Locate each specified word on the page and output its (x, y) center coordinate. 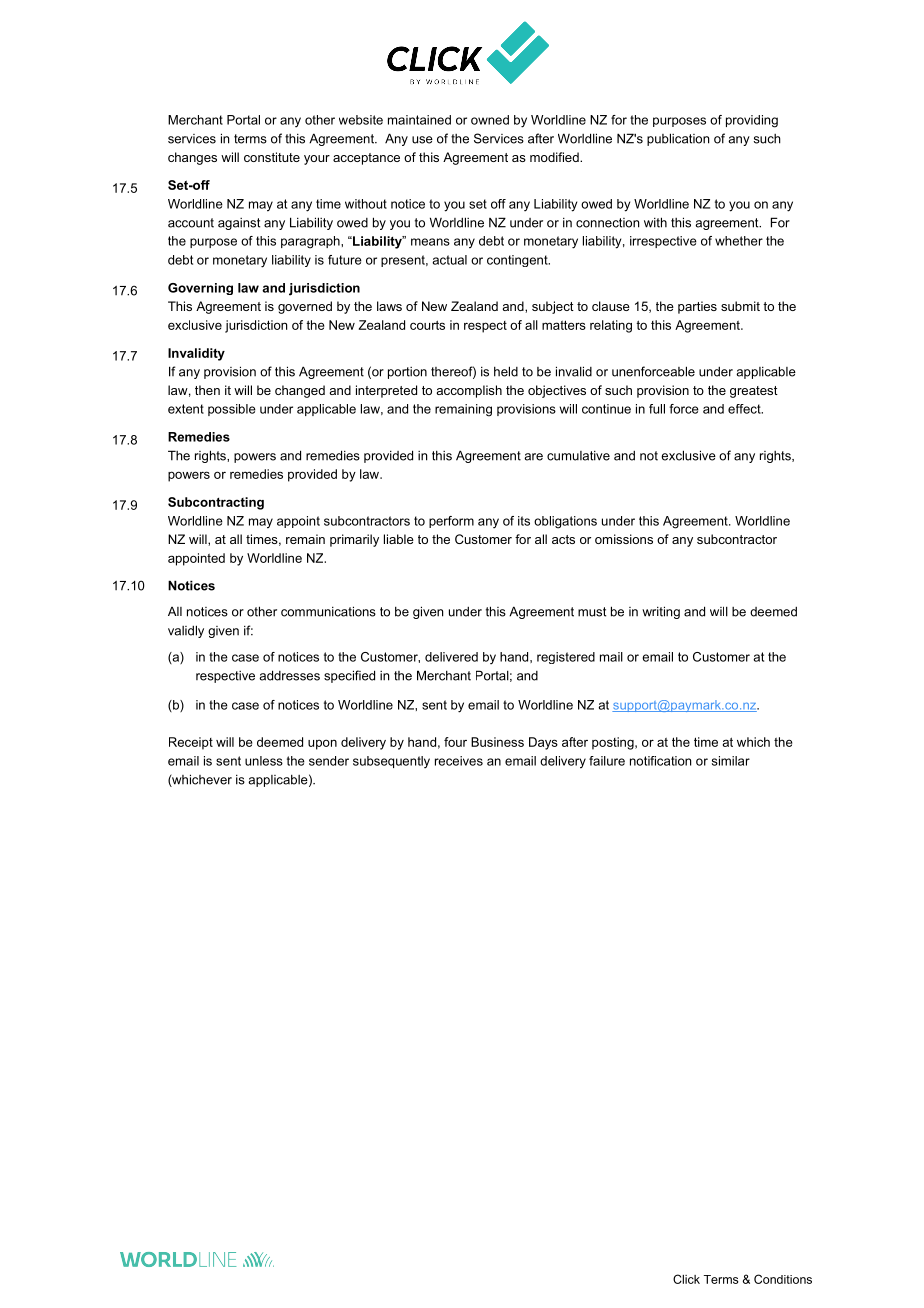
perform (451, 522)
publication (678, 139)
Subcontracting (216, 503)
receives (459, 761)
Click (686, 1279)
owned (490, 120)
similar (731, 761)
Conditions (783, 1279)
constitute (272, 157)
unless (264, 761)
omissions (624, 539)
